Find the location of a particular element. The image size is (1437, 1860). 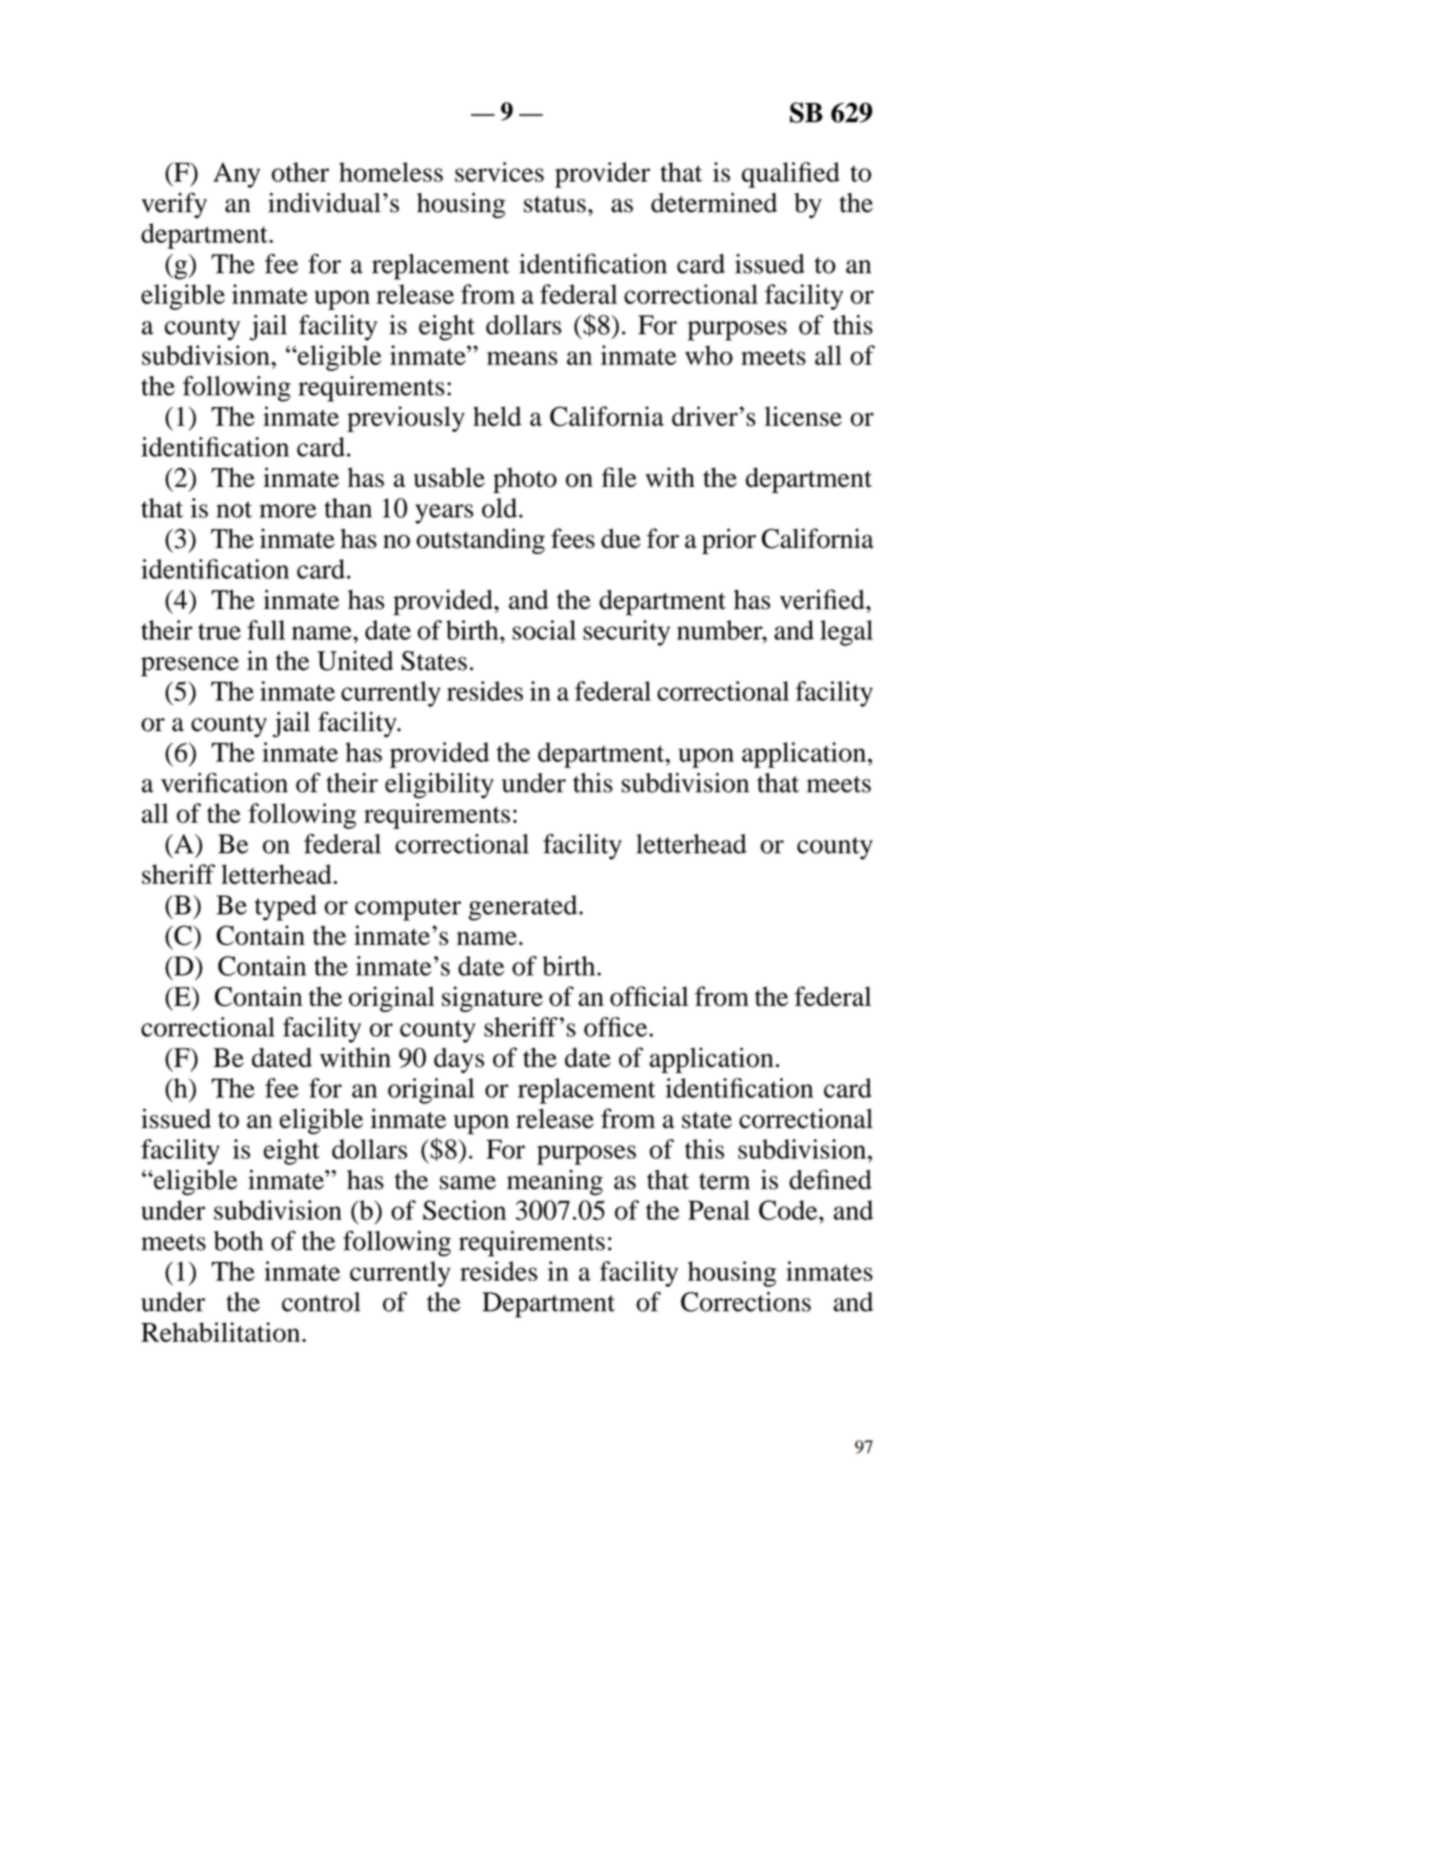

official is located at coordinates (649, 996).
